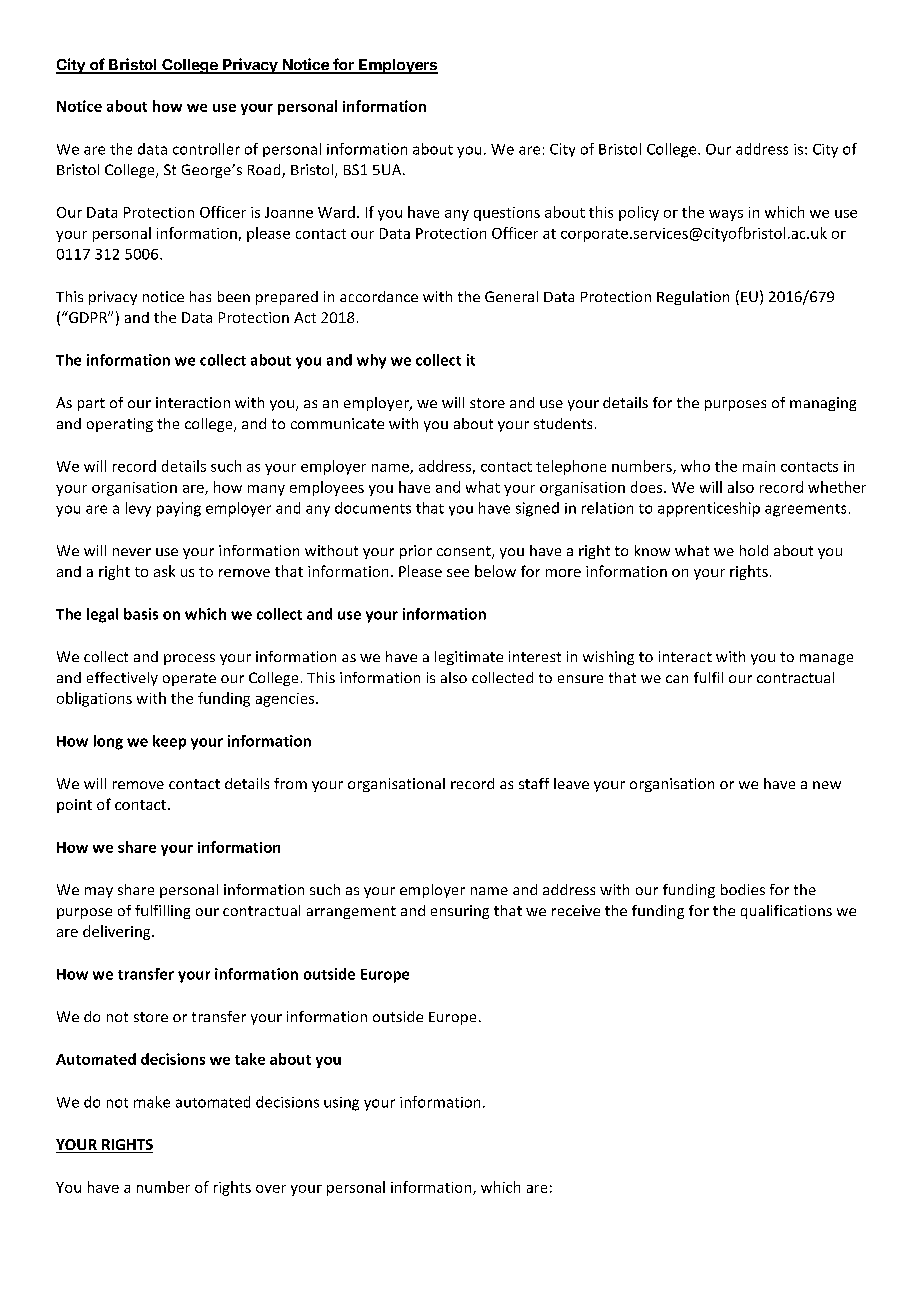  What do you see at coordinates (206, 149) in the screenshot?
I see `controller` at bounding box center [206, 149].
